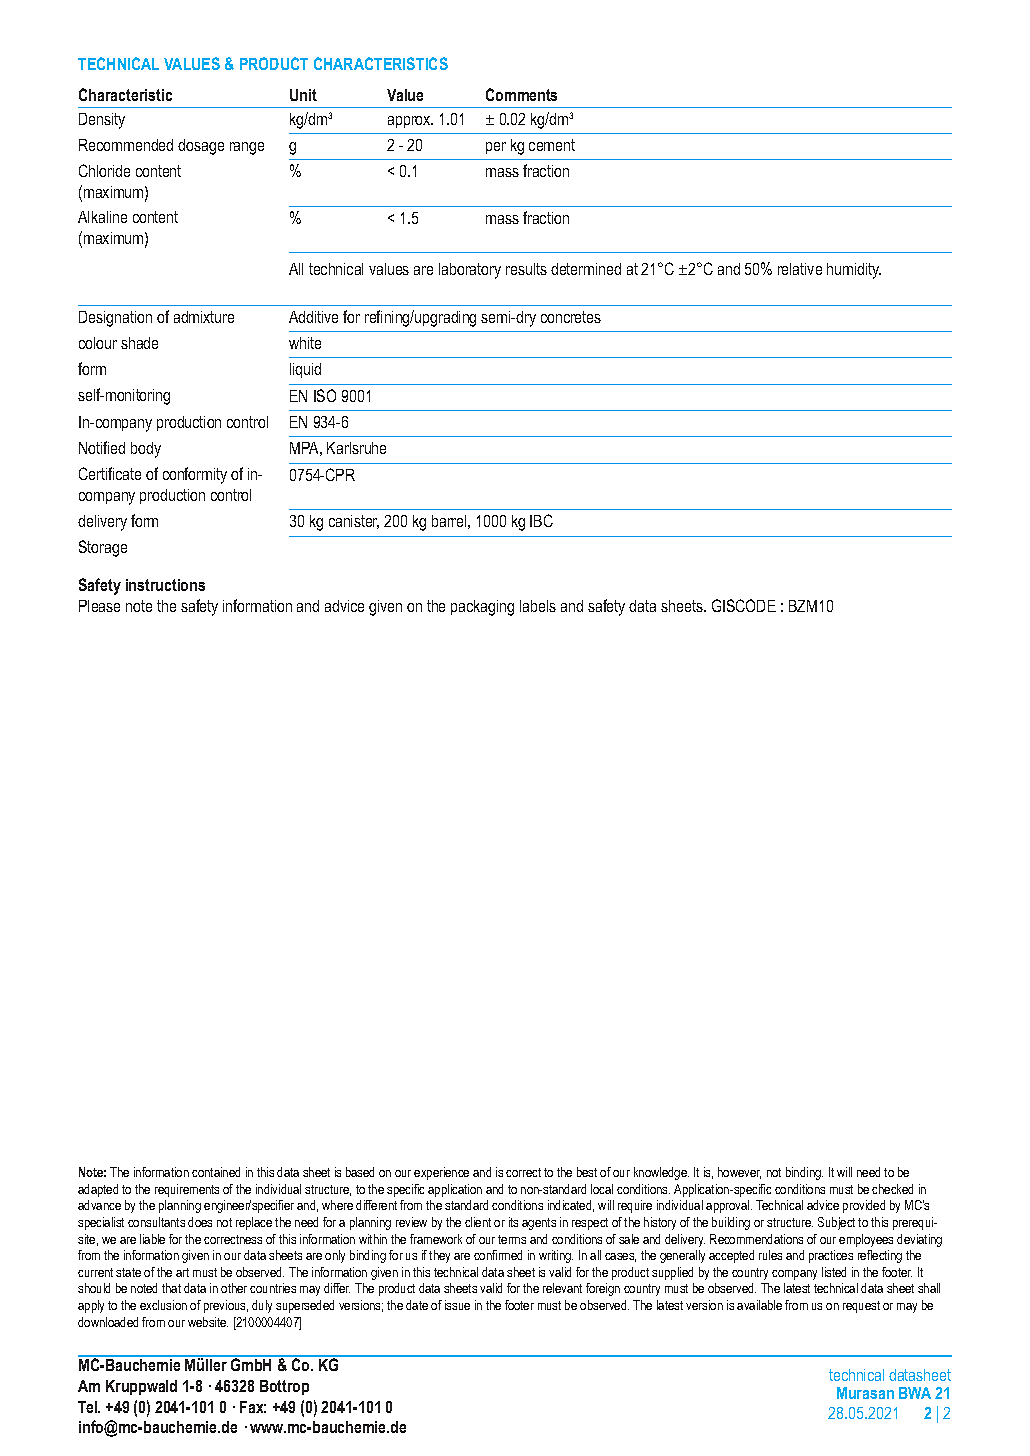  Describe the element at coordinates (163, 1305) in the image. I see `exclusion` at that location.
